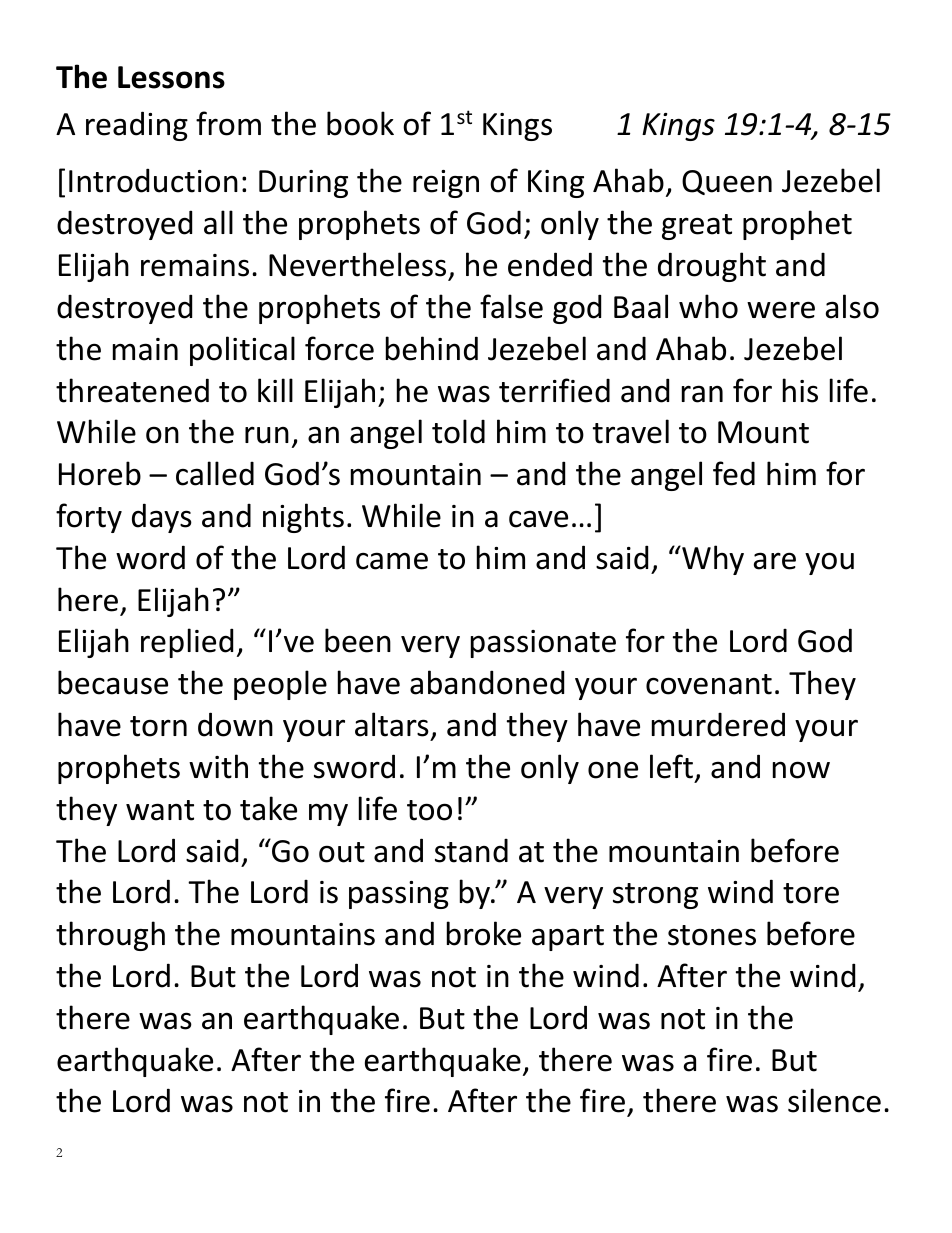 The height and width of the image is (1233, 952). I want to click on political, so click(242, 351).
